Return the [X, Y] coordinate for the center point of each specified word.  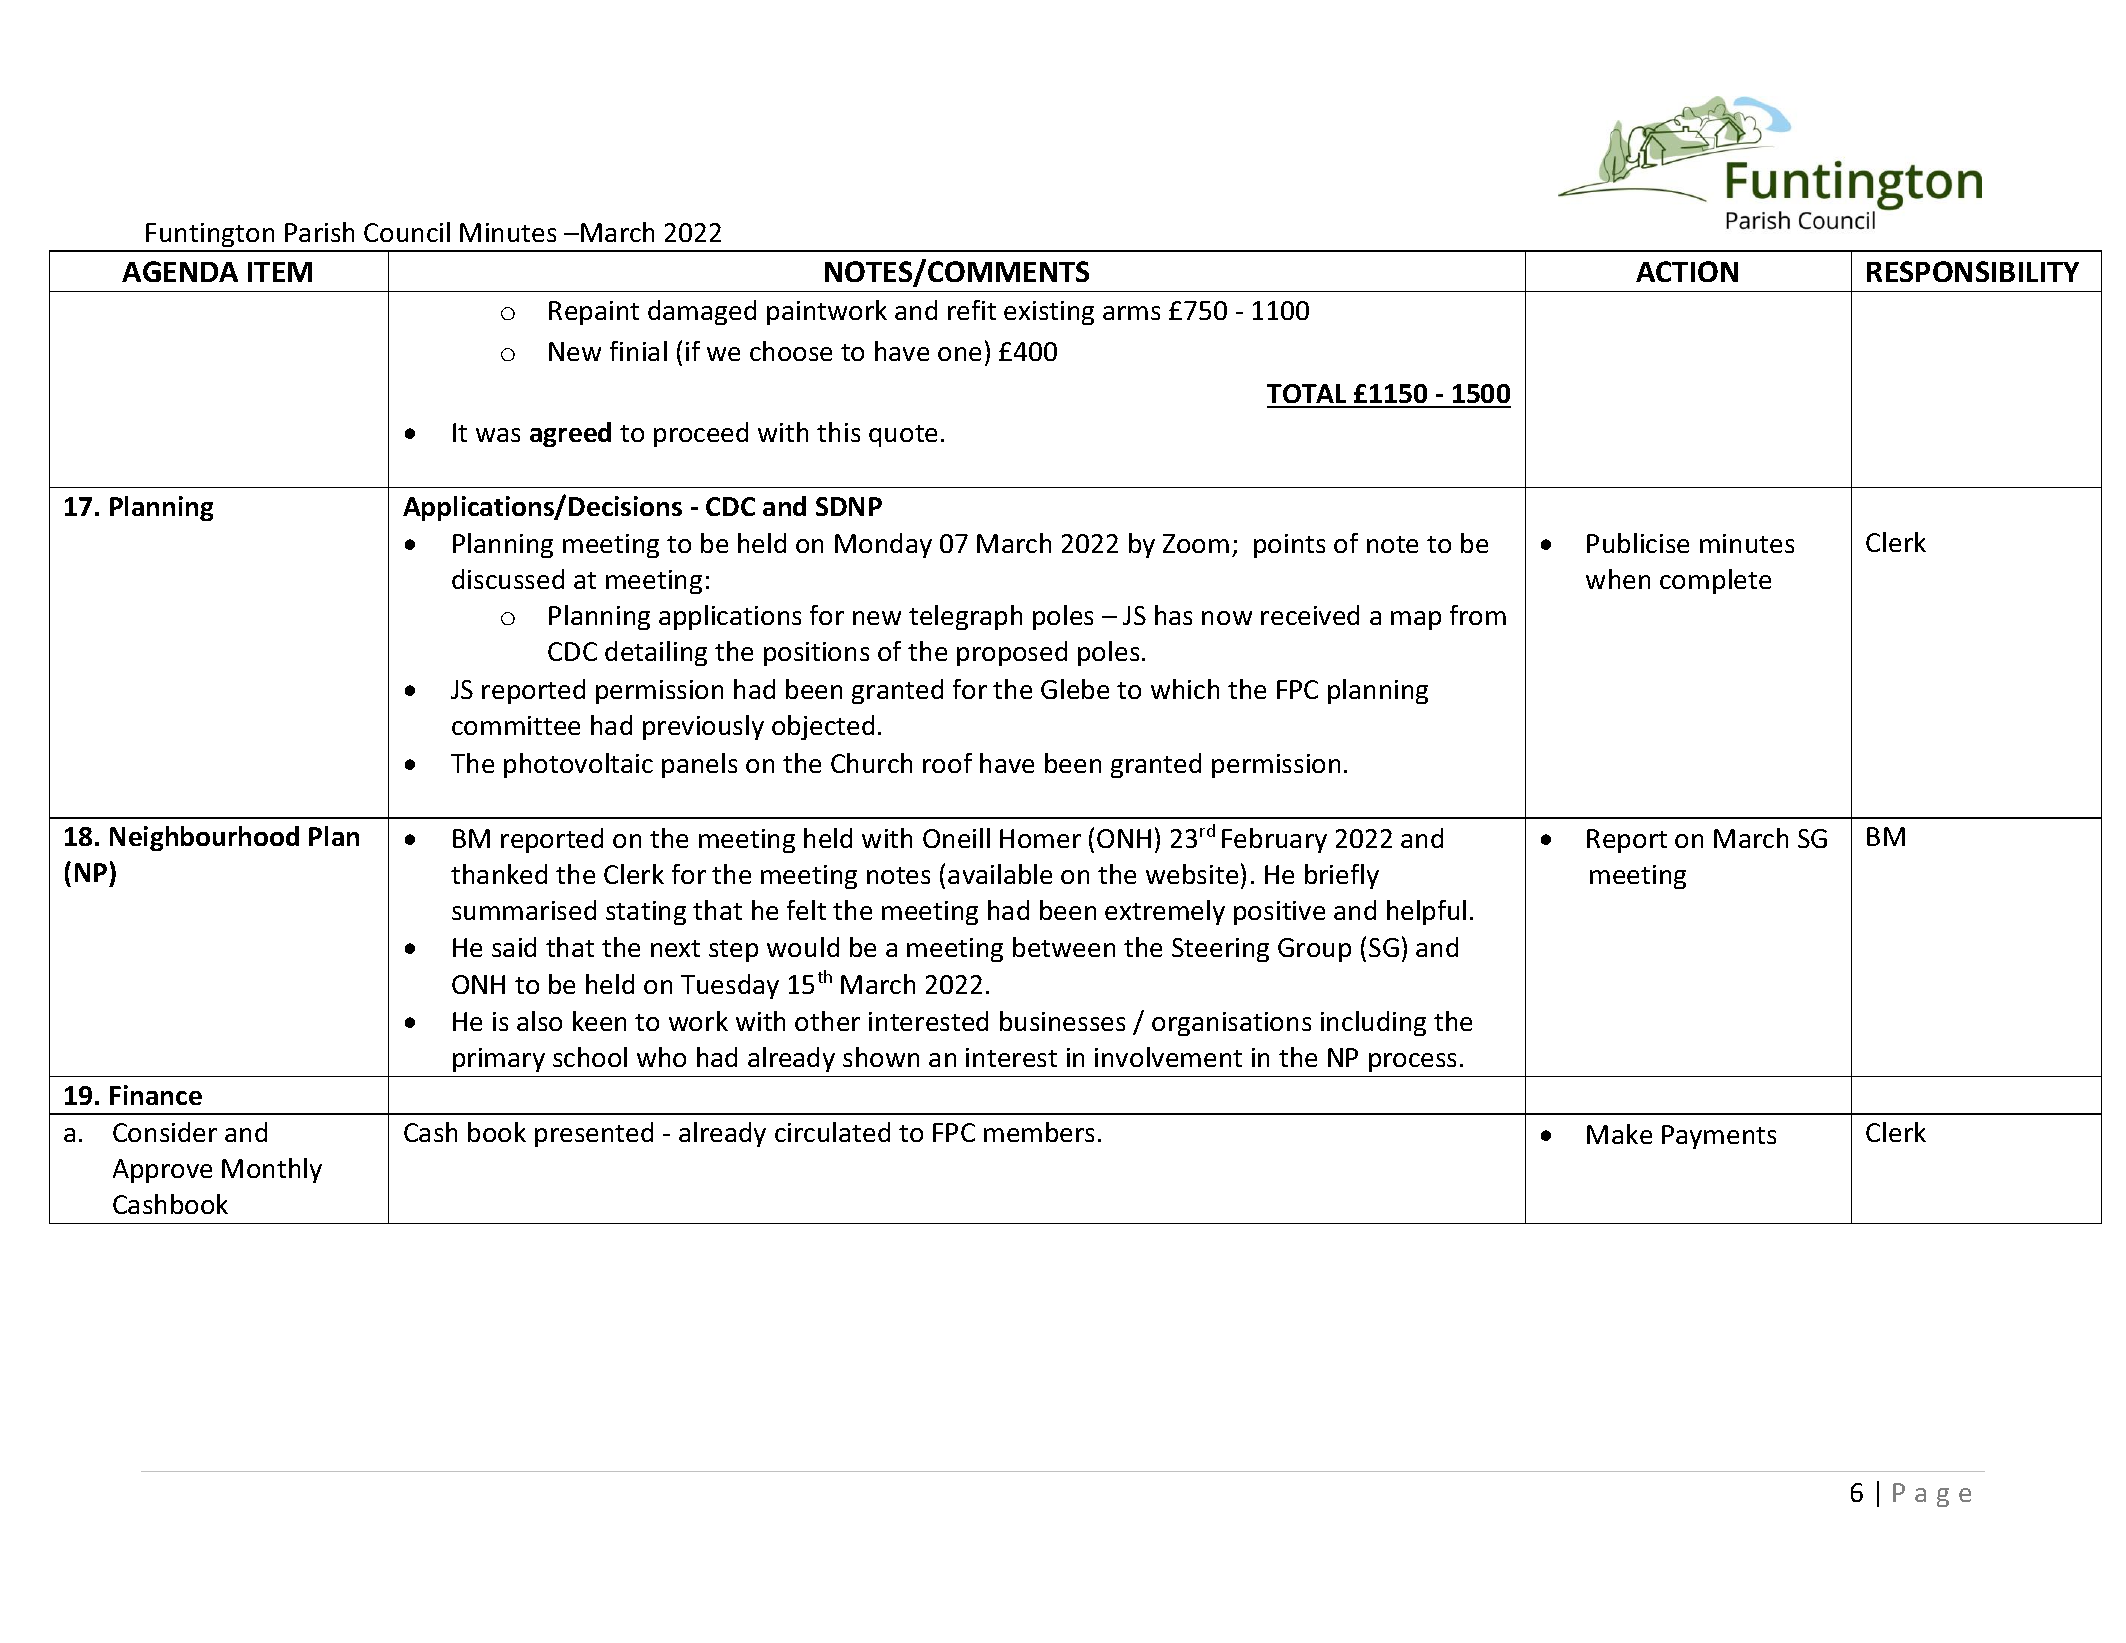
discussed [508, 579]
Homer [1040, 838]
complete [1715, 581]
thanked [499, 874]
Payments [1719, 1137]
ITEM [280, 272]
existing [1049, 313]
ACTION [1687, 271]
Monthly [272, 1170]
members [1039, 1132]
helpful [1426, 912]
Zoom [1196, 543]
